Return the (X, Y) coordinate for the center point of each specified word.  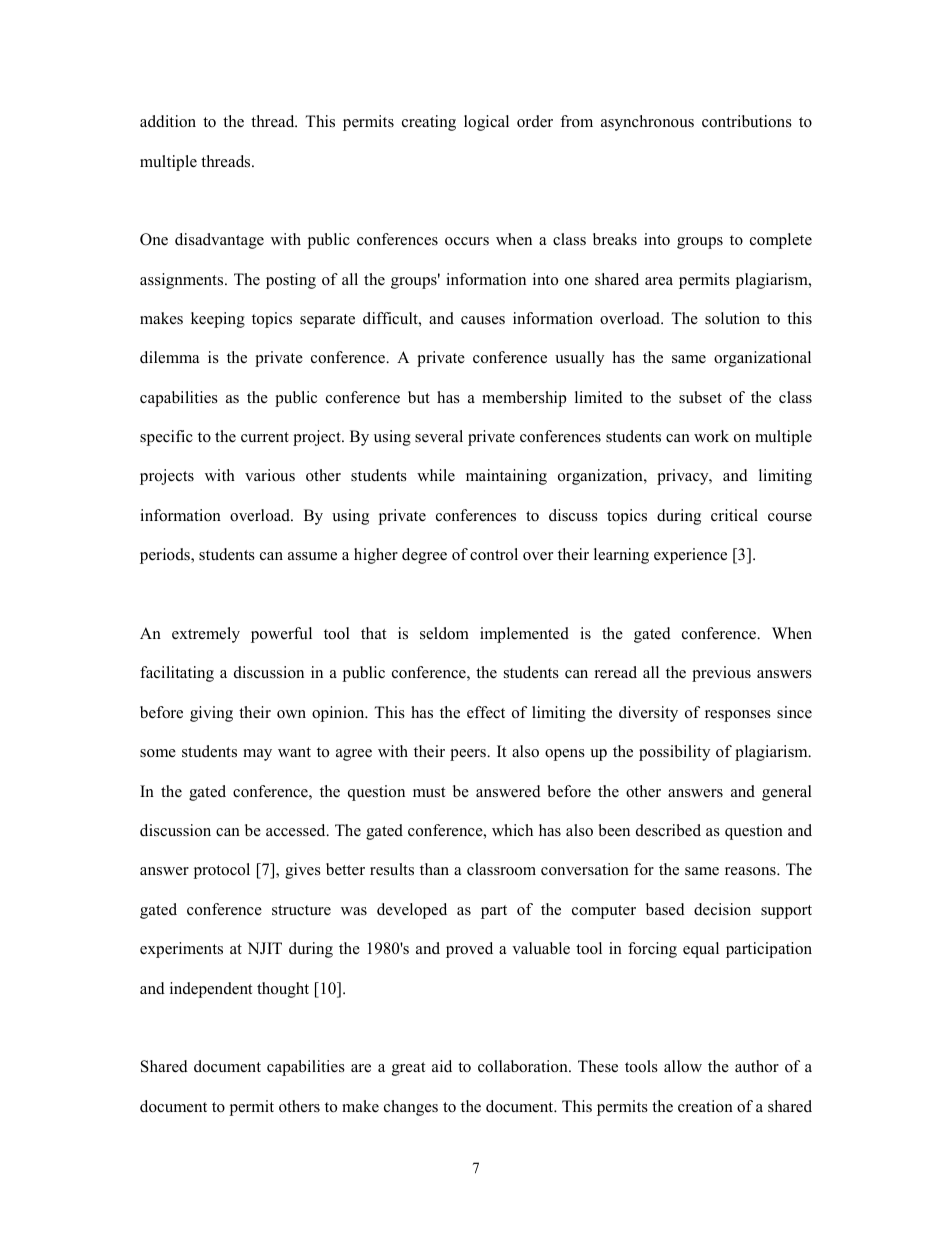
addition (168, 121)
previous (721, 674)
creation (705, 1106)
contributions (747, 121)
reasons (751, 871)
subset (700, 397)
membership (524, 399)
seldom (444, 633)
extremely (206, 635)
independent (211, 990)
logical (486, 123)
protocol (222, 871)
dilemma (169, 357)
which (512, 830)
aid (442, 1066)
